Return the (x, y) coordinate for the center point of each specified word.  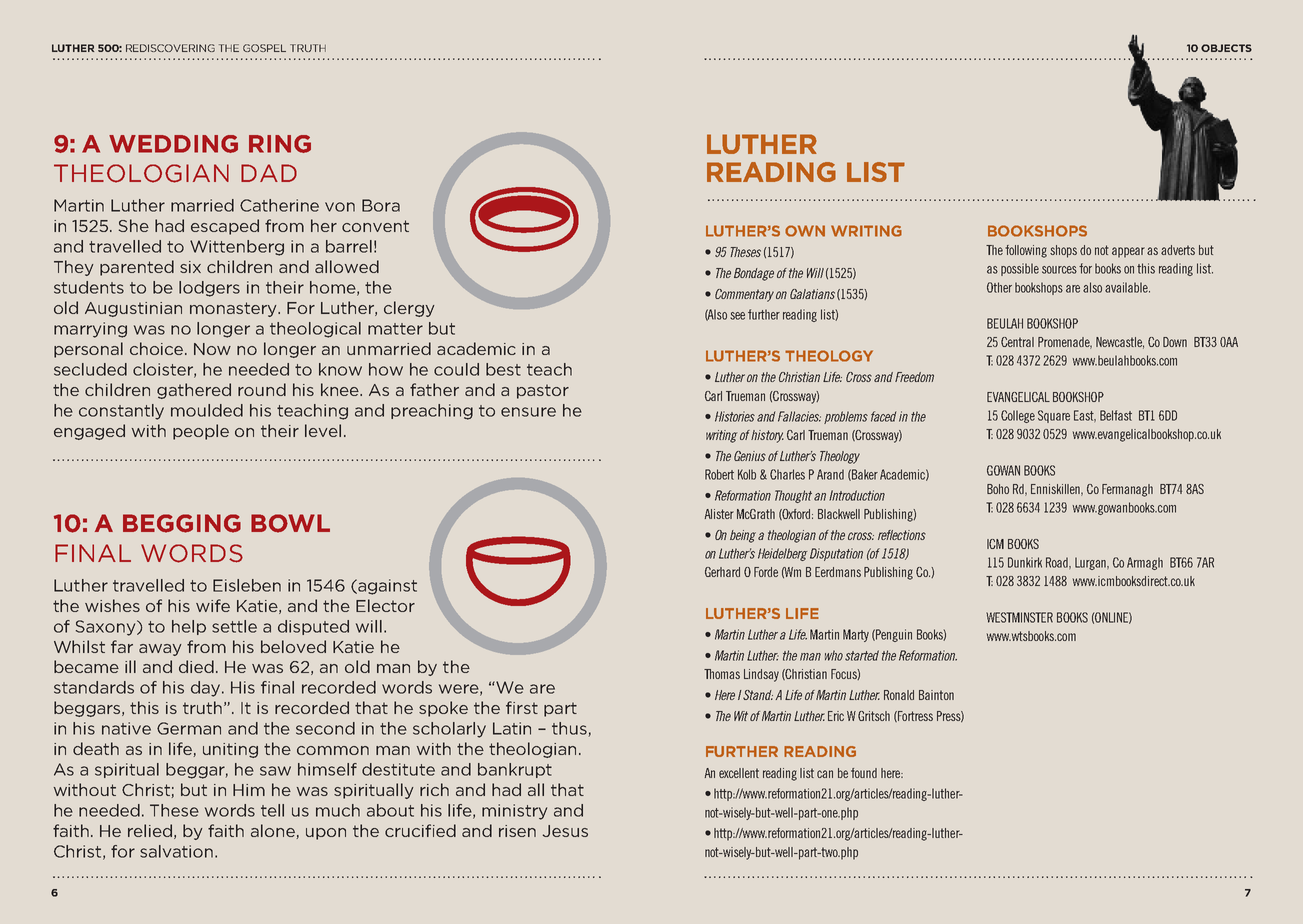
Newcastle (1120, 343)
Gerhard (722, 572)
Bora (381, 205)
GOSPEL (264, 48)
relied (150, 830)
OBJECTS (1226, 48)
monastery (234, 309)
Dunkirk (1025, 562)
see (737, 316)
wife (213, 605)
